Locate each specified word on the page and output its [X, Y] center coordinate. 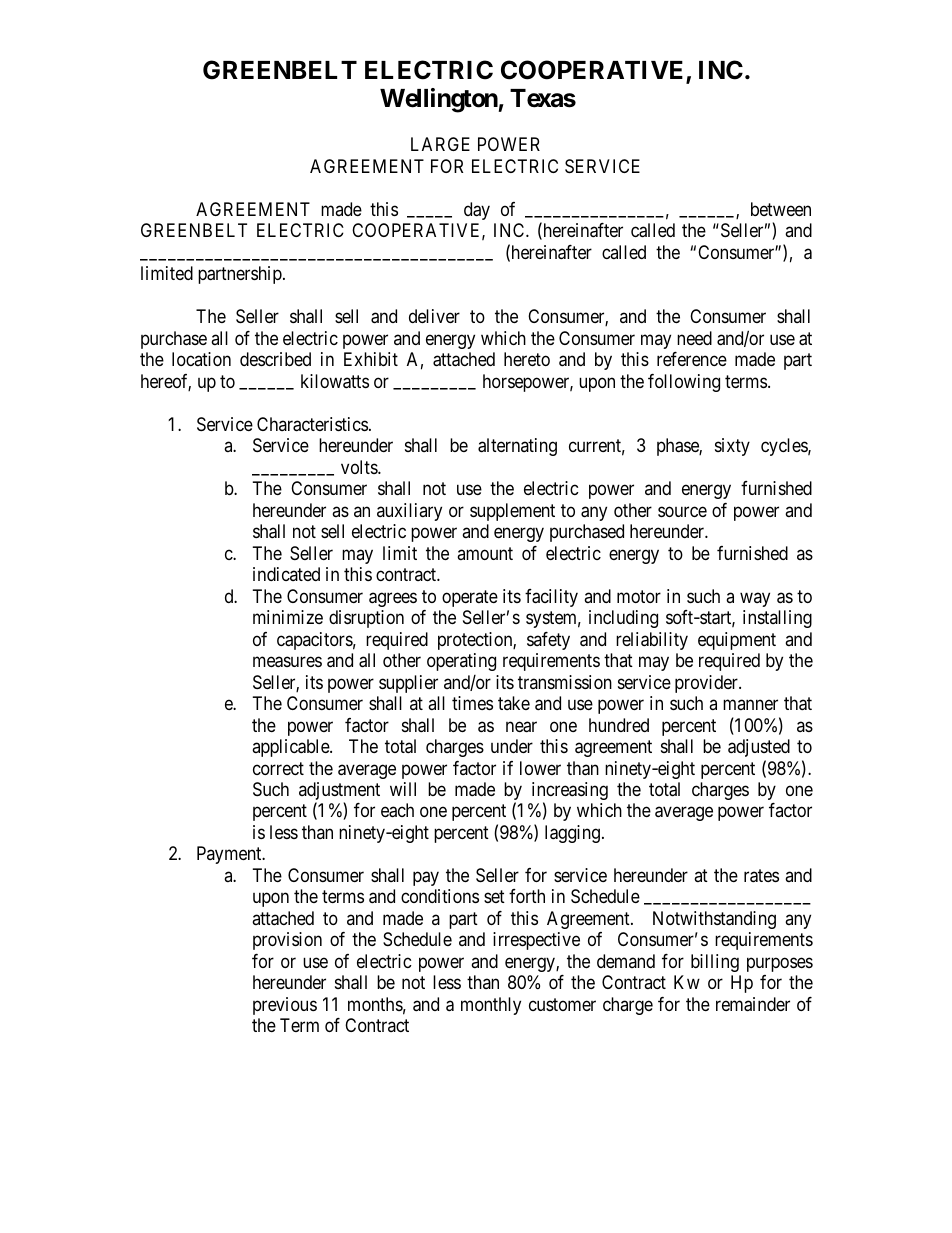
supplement [512, 512]
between [781, 209]
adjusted [759, 748]
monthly [491, 1006]
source [682, 511]
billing [715, 963]
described [275, 359]
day [477, 211]
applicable [291, 748]
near [521, 727]
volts [360, 467]
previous [285, 1006]
